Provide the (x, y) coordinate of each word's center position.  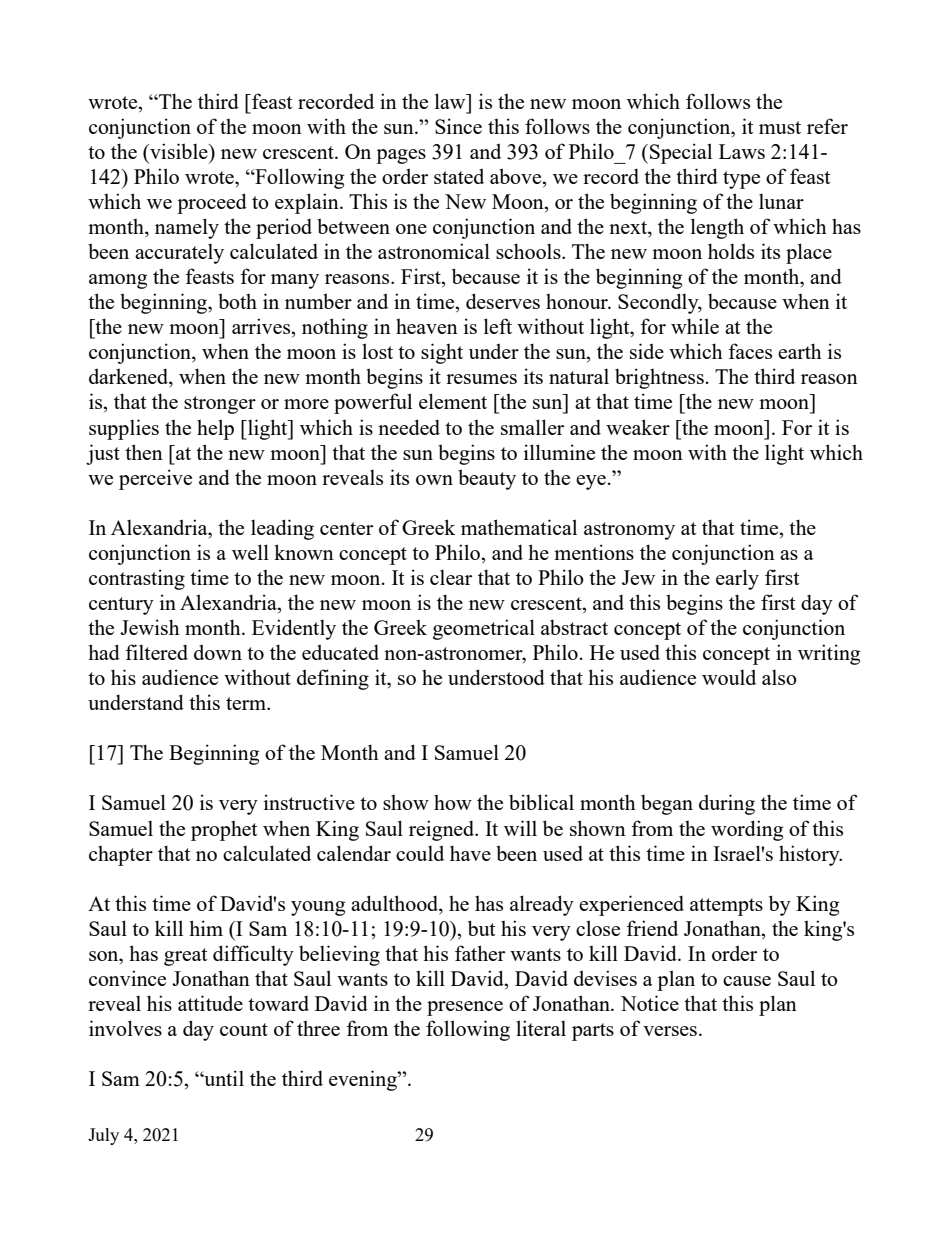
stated (459, 176)
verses (670, 1031)
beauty (487, 479)
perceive (155, 479)
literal (541, 1028)
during (727, 804)
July (103, 1136)
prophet (224, 831)
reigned (443, 830)
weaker (638, 427)
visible (179, 151)
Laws (742, 151)
